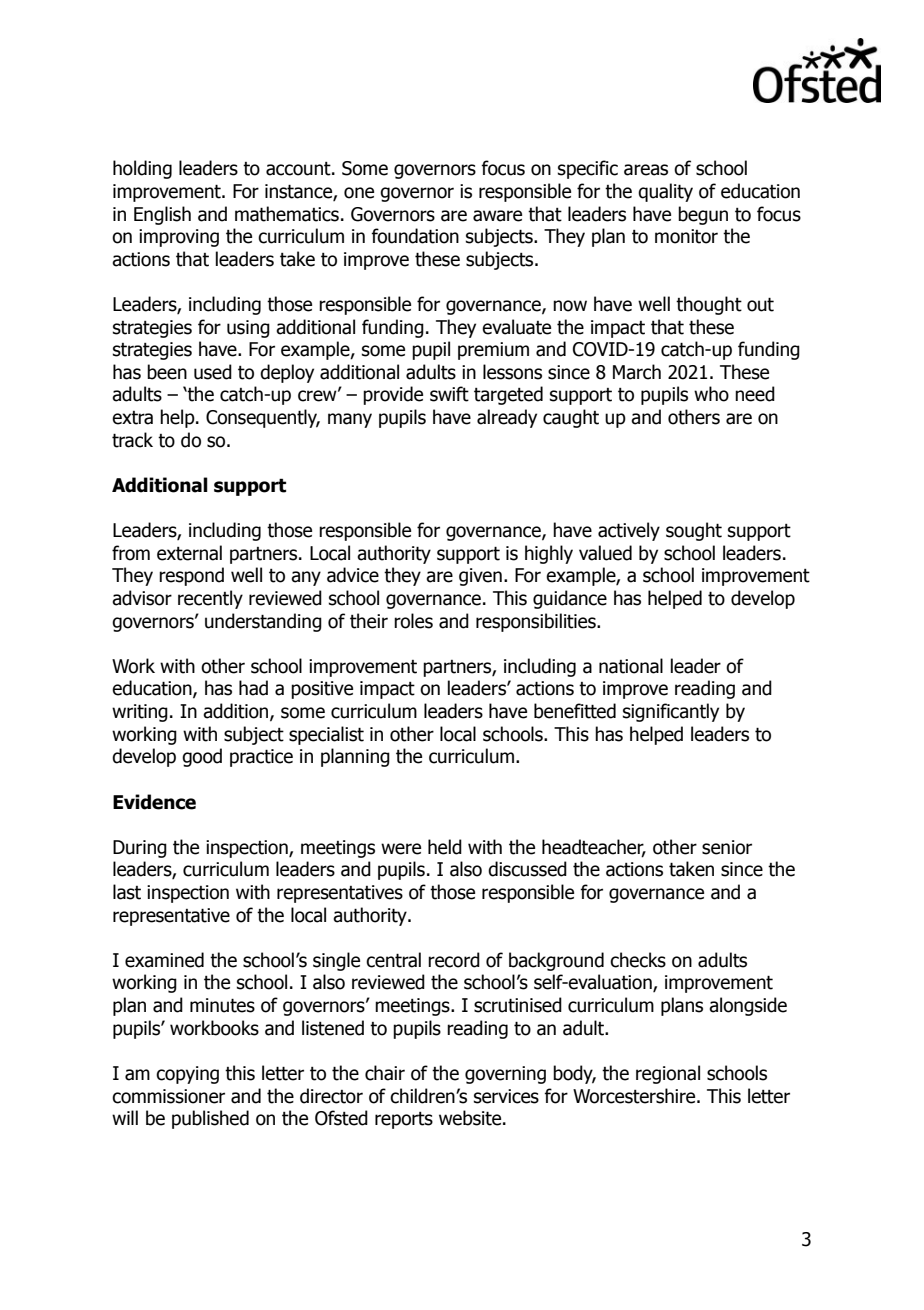 Image resolution: width=924 pixels, height=1310 pixels. I want to click on foundation, so click(415, 236).
